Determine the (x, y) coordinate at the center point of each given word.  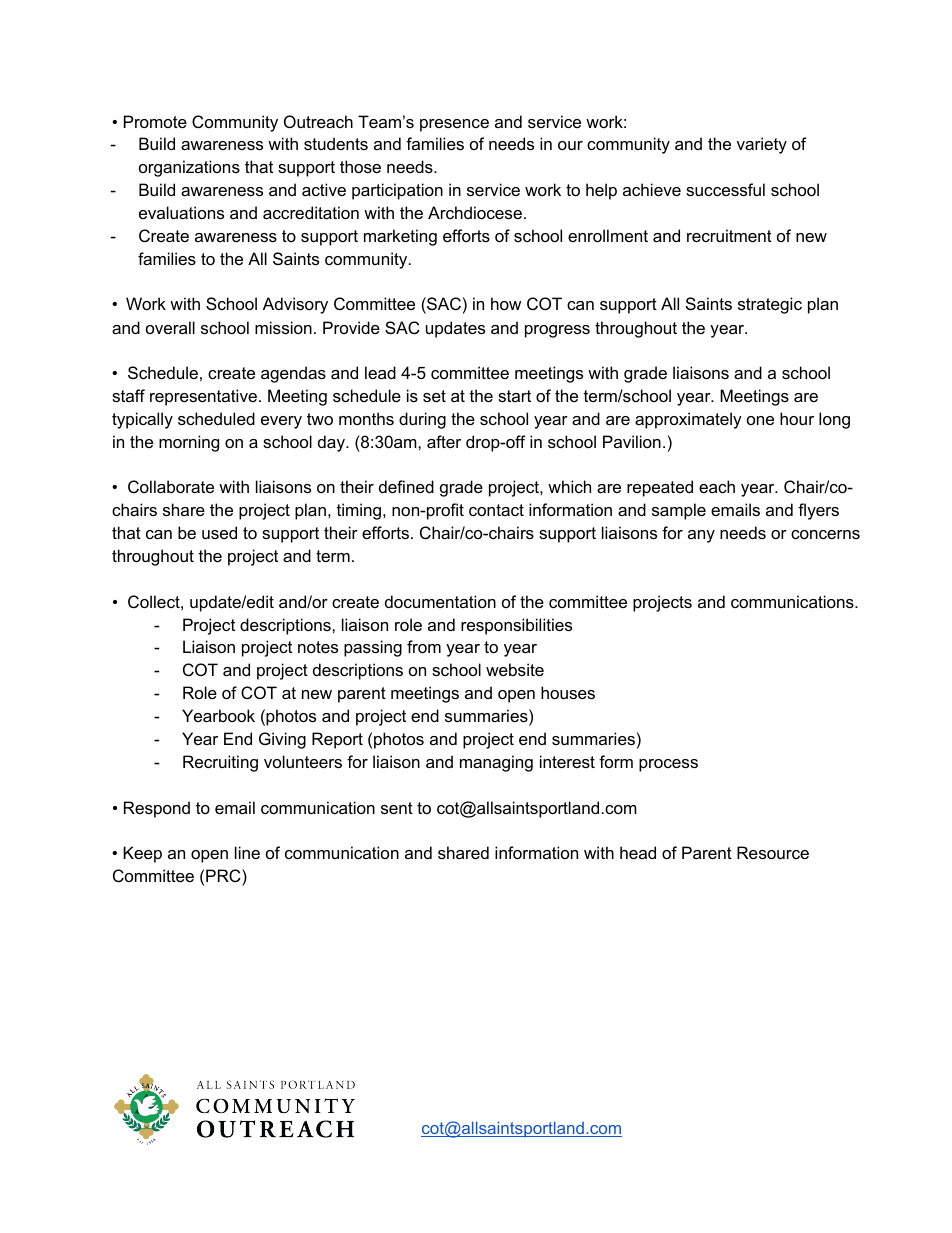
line (247, 852)
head (638, 852)
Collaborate (171, 486)
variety (762, 145)
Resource (773, 852)
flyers (818, 511)
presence (454, 125)
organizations (189, 168)
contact (496, 510)
